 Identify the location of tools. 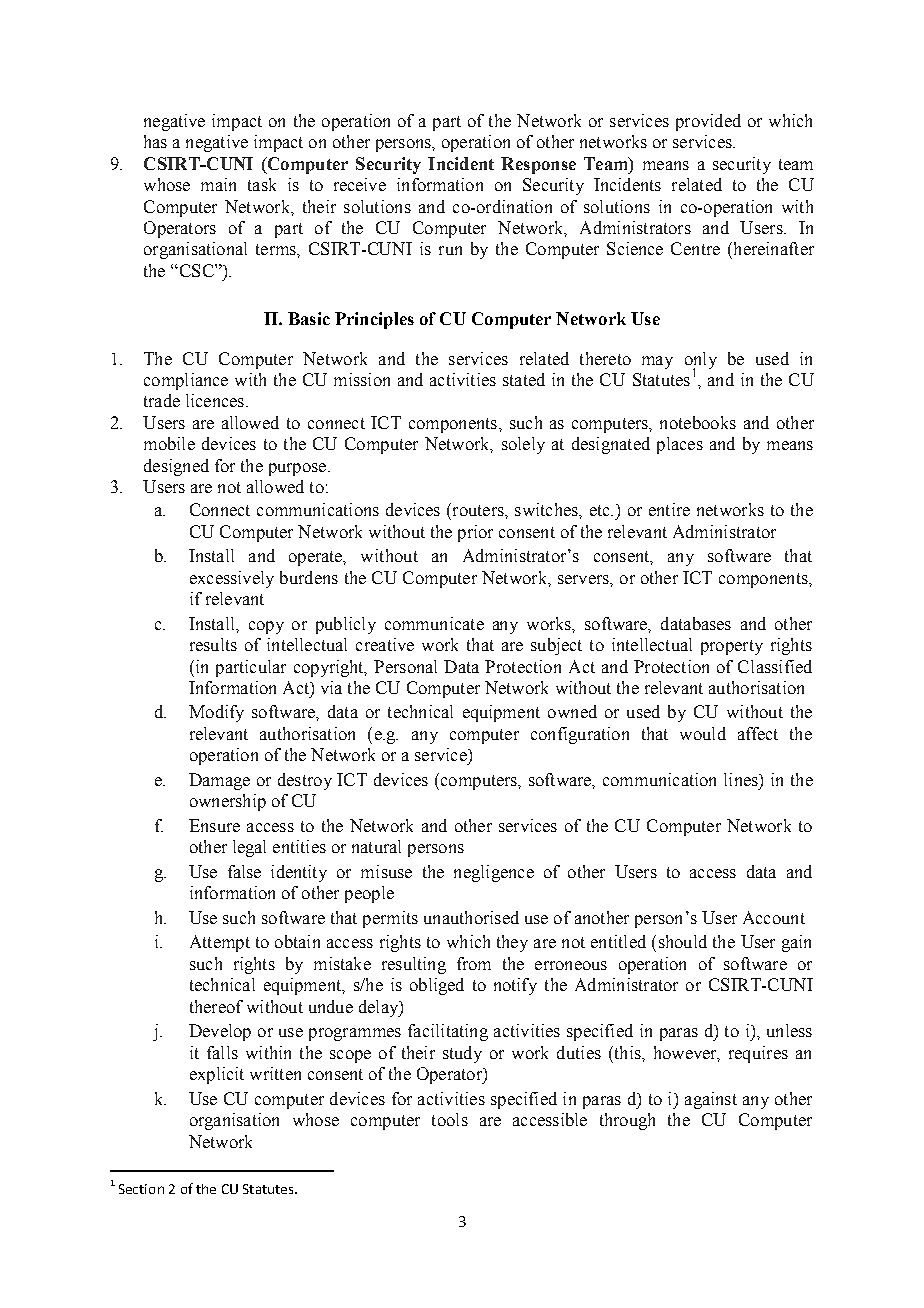
(450, 1119).
